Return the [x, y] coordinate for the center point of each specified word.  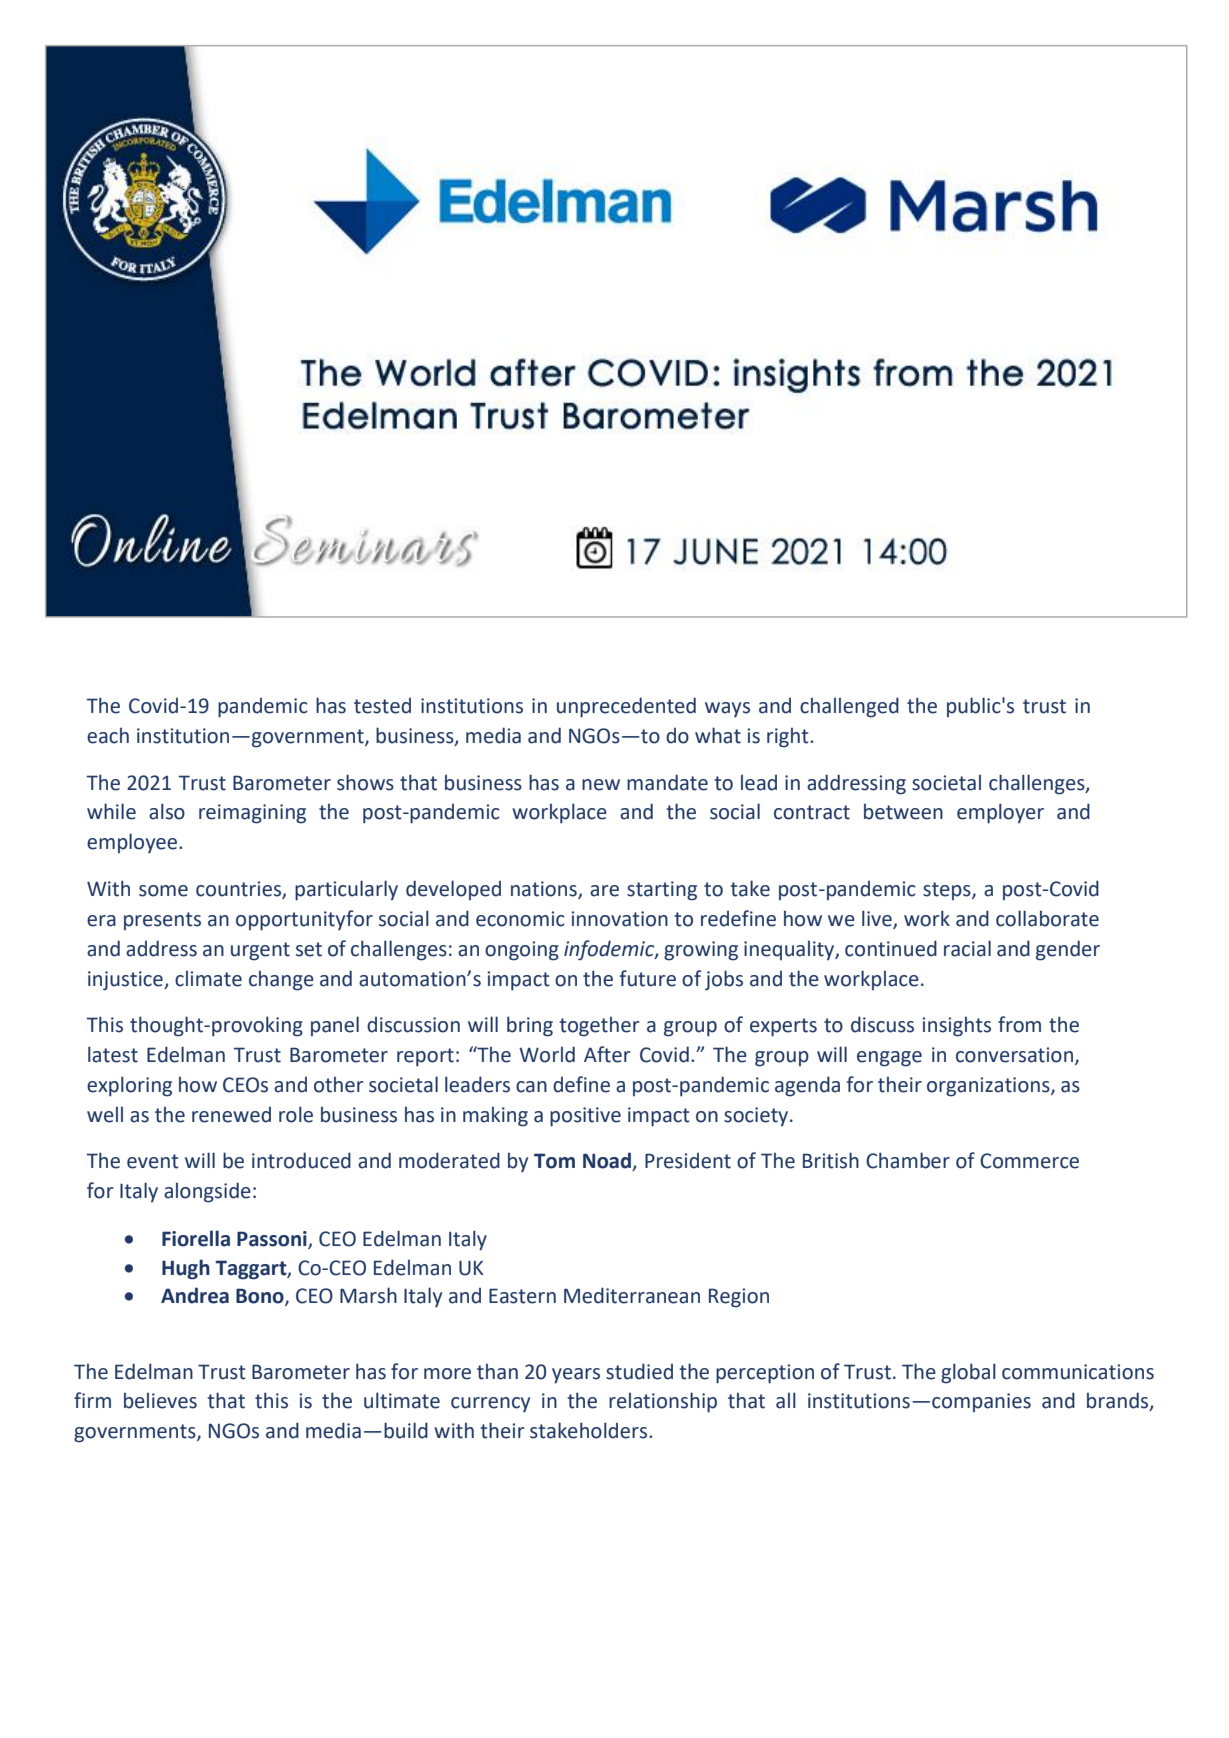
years [576, 1376]
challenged [849, 707]
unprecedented [626, 707]
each [108, 735]
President [688, 1161]
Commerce [1029, 1161]
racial [967, 948]
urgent [260, 951]
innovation [619, 919]
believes [160, 1400]
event [153, 1161]
